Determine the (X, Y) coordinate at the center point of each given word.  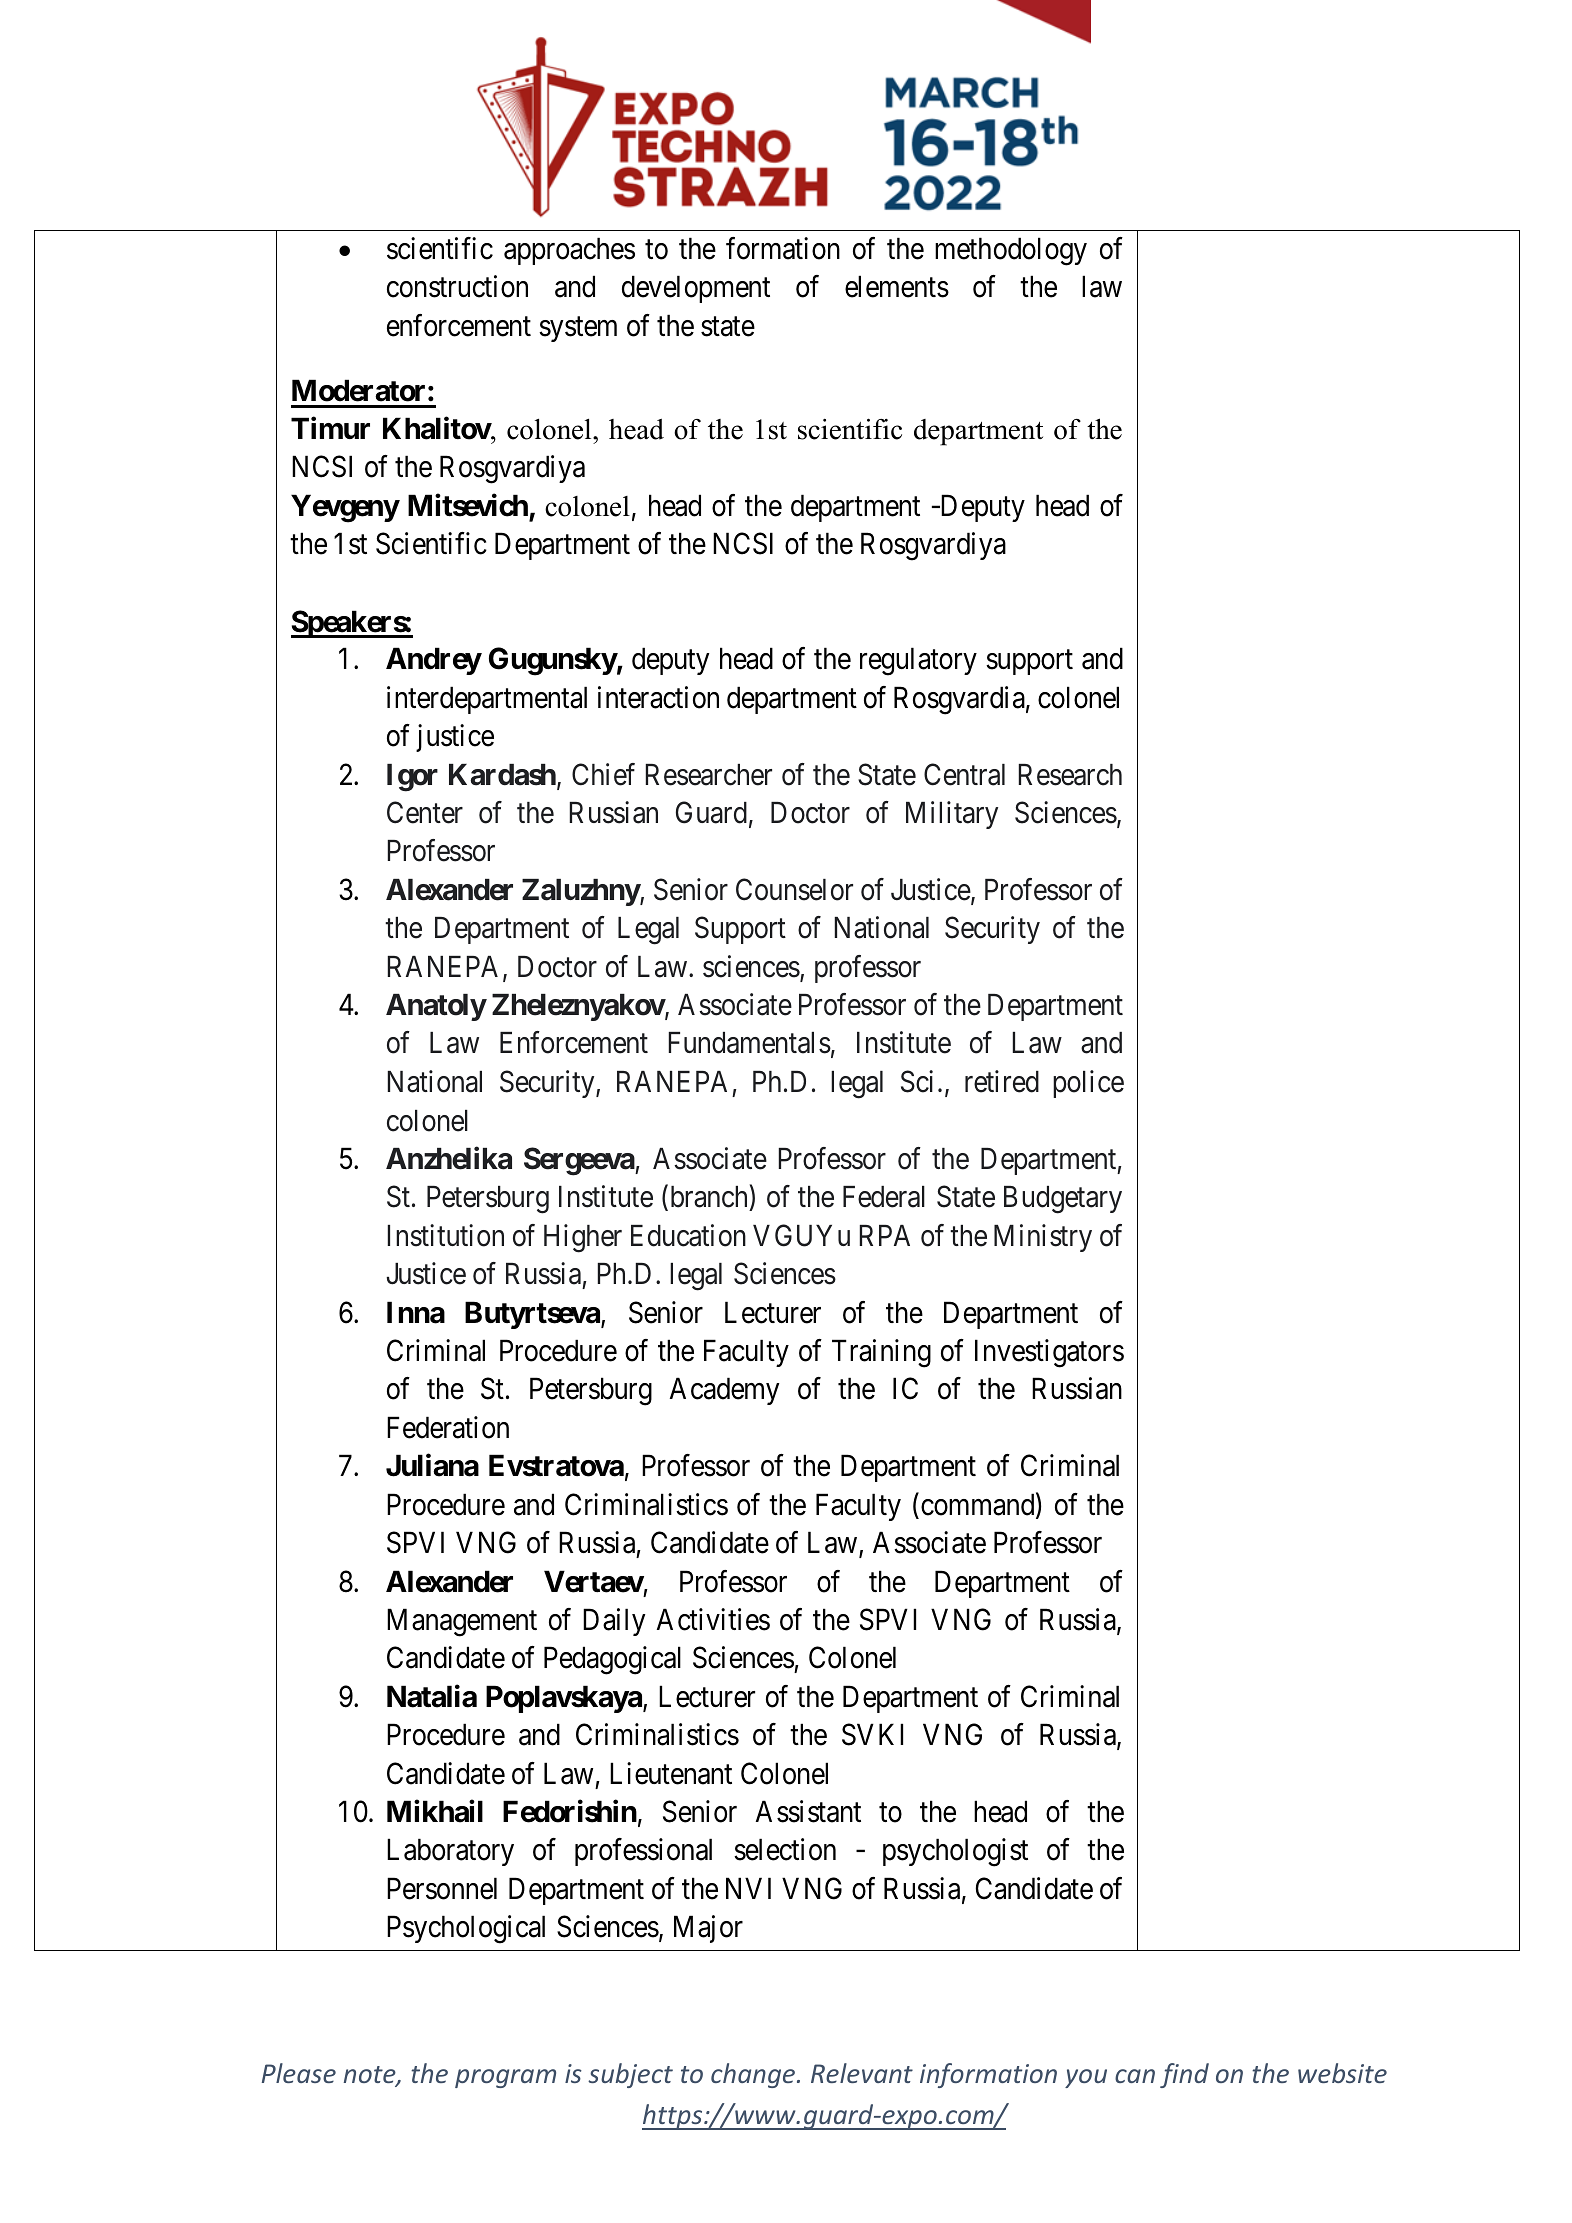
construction (457, 287)
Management (462, 1623)
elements (897, 287)
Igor (412, 778)
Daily (614, 1622)
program (505, 2078)
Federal (884, 1197)
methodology (1011, 251)
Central (964, 774)
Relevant (862, 2073)
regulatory (918, 662)
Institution (446, 1235)
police (1088, 1084)
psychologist (955, 1852)
